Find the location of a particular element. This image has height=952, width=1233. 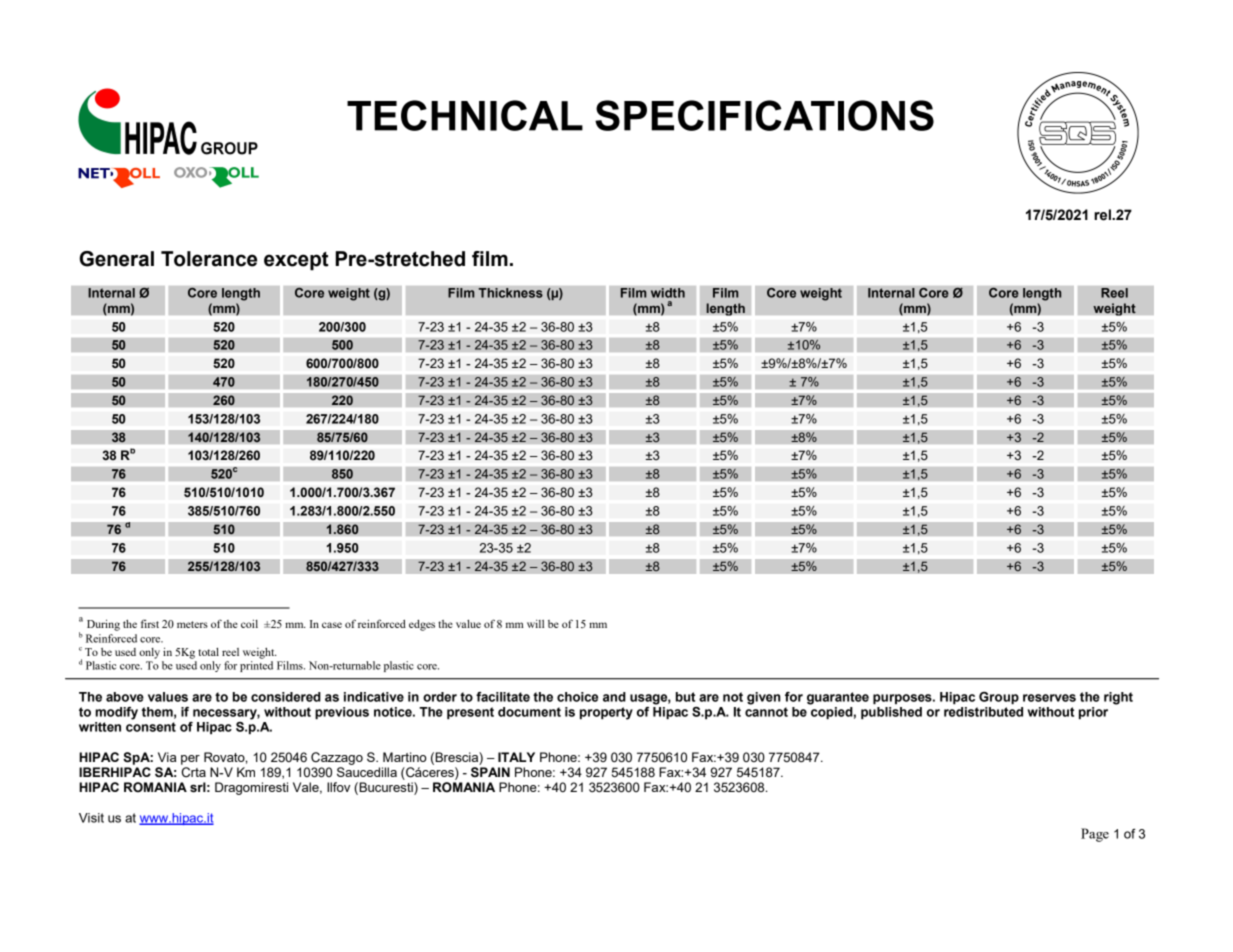

coil is located at coordinates (249, 623).
